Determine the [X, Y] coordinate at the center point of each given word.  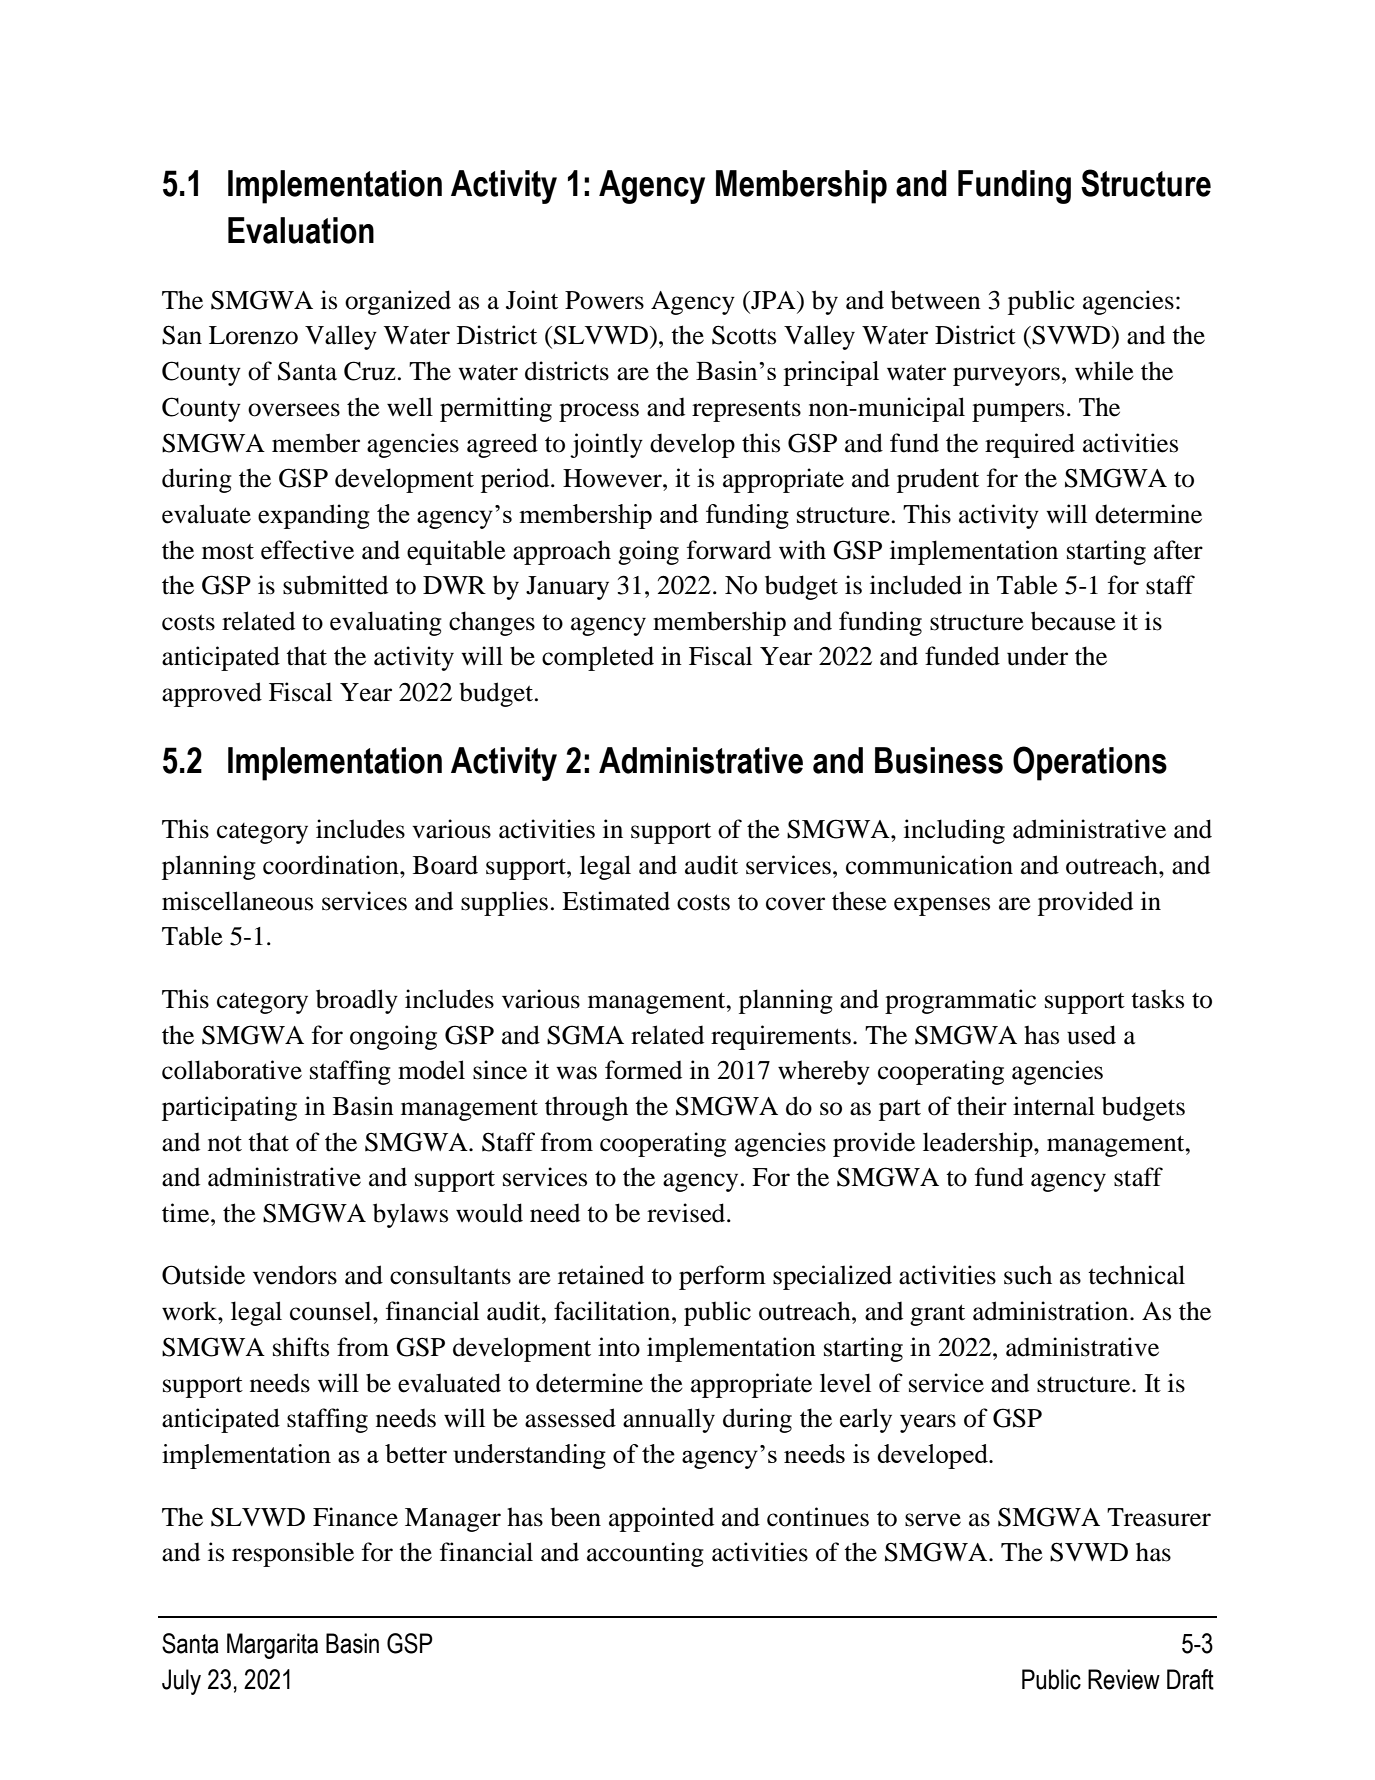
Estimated [616, 901]
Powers [604, 300]
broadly [357, 1001]
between [936, 300]
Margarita [272, 1646]
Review [1124, 1679]
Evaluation [301, 230]
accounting [645, 1554]
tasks [1157, 999]
